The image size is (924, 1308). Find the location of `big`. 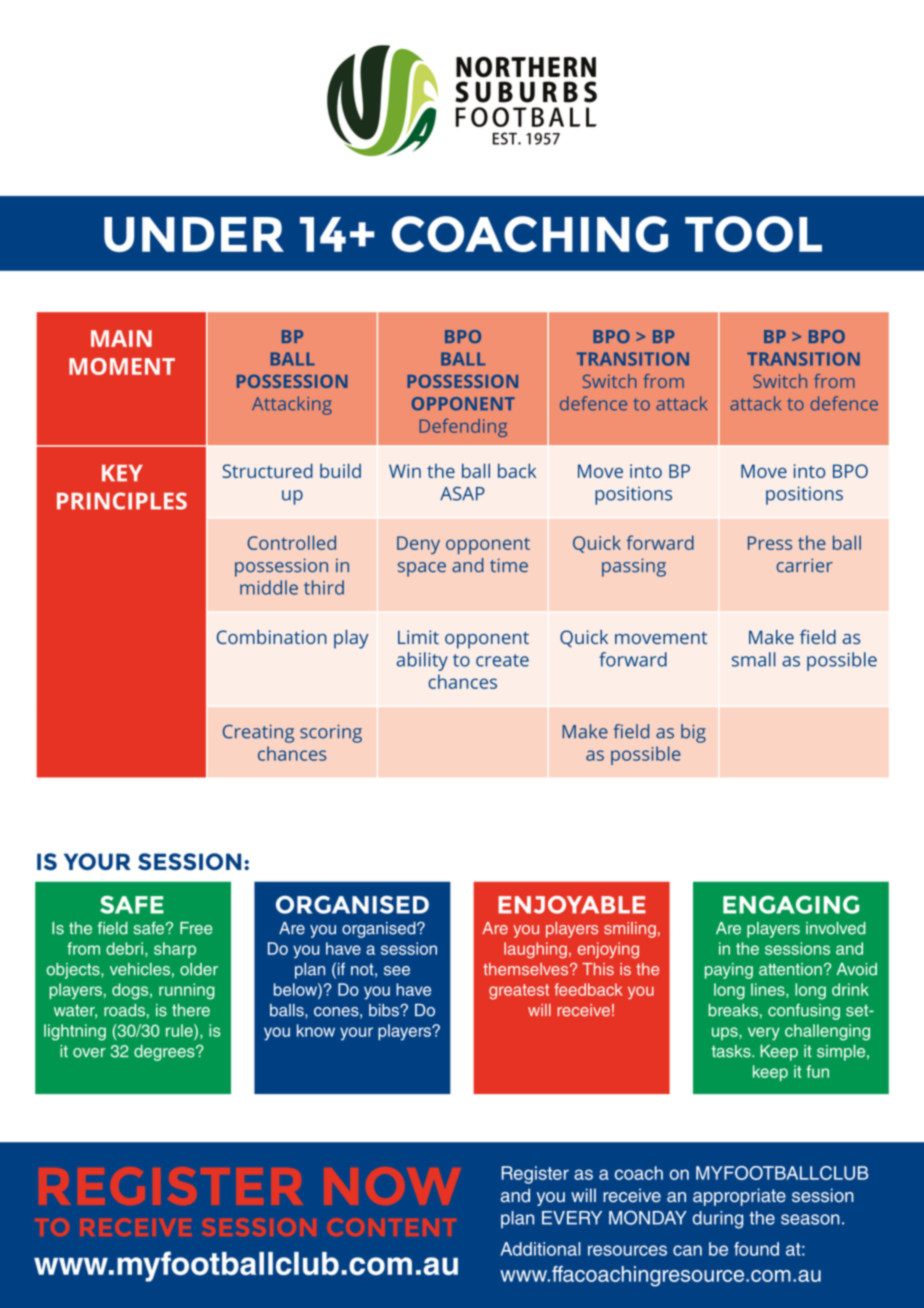

big is located at coordinates (693, 733).
